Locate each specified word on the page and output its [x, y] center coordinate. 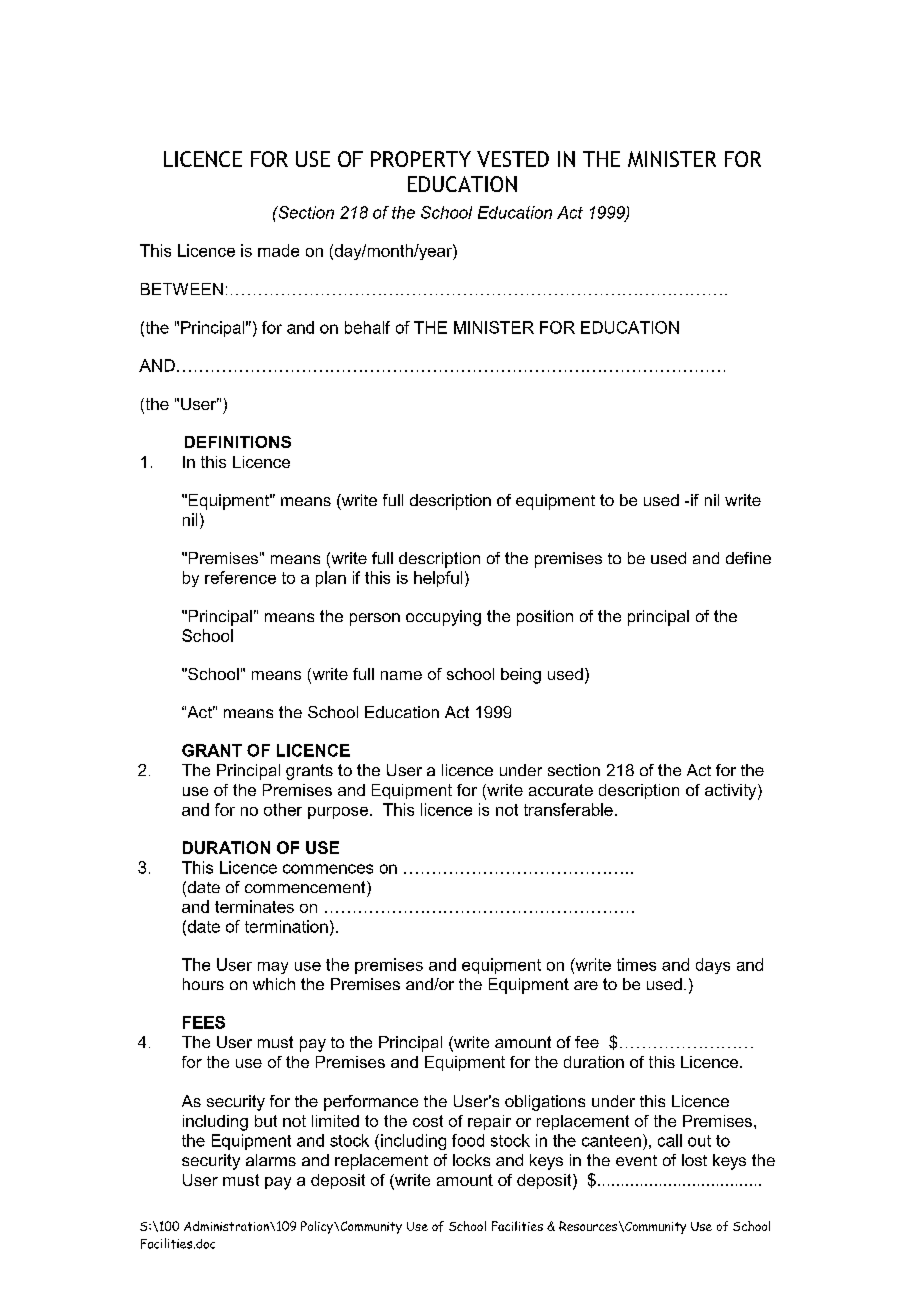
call [670, 1140]
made [278, 250]
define [748, 558]
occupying [443, 618]
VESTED [513, 159]
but [266, 1121]
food [468, 1140]
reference [240, 577]
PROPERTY [421, 159]
